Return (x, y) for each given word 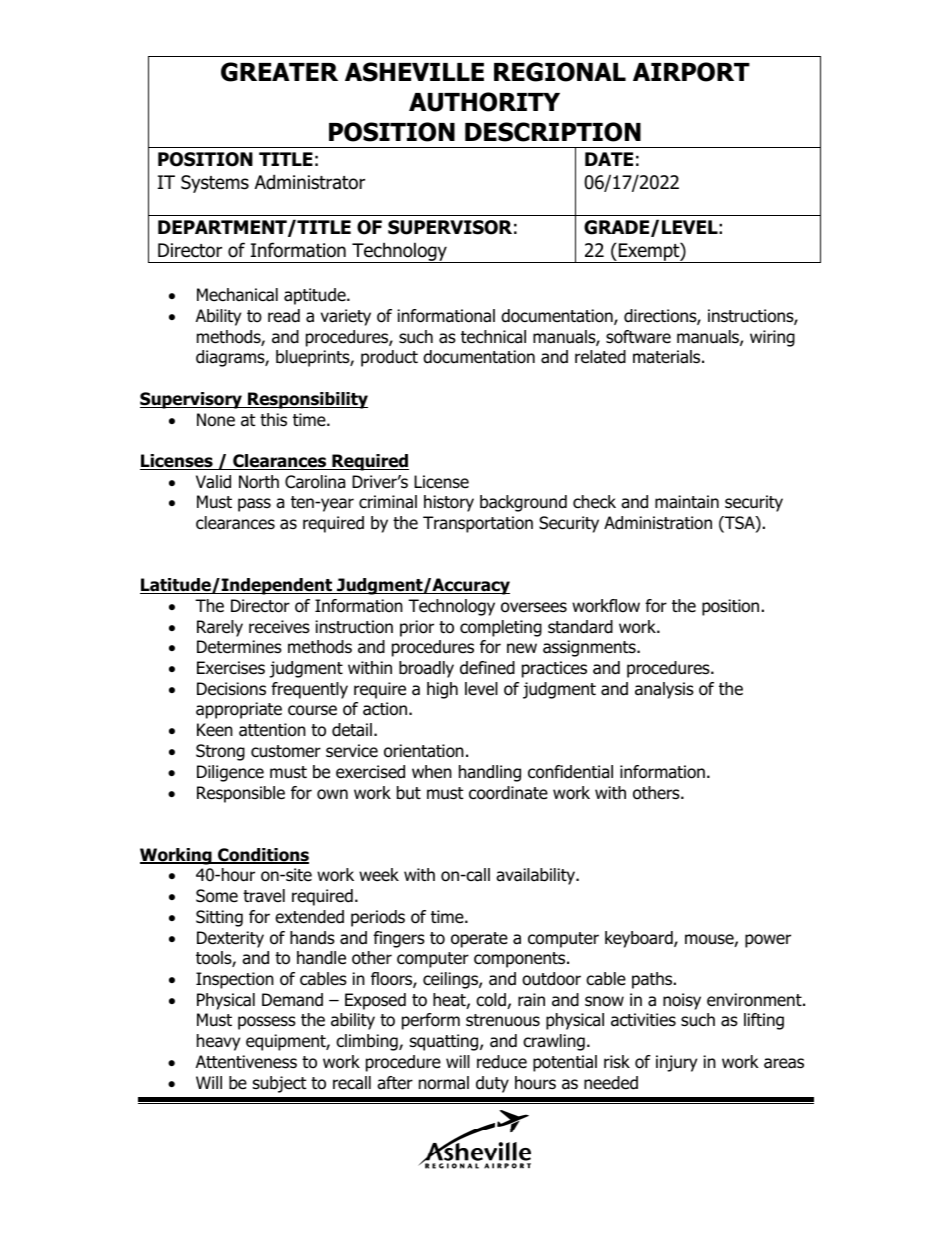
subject (279, 1084)
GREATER (279, 72)
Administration (658, 523)
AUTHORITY (484, 102)
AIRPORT (691, 72)
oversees (534, 607)
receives (279, 627)
